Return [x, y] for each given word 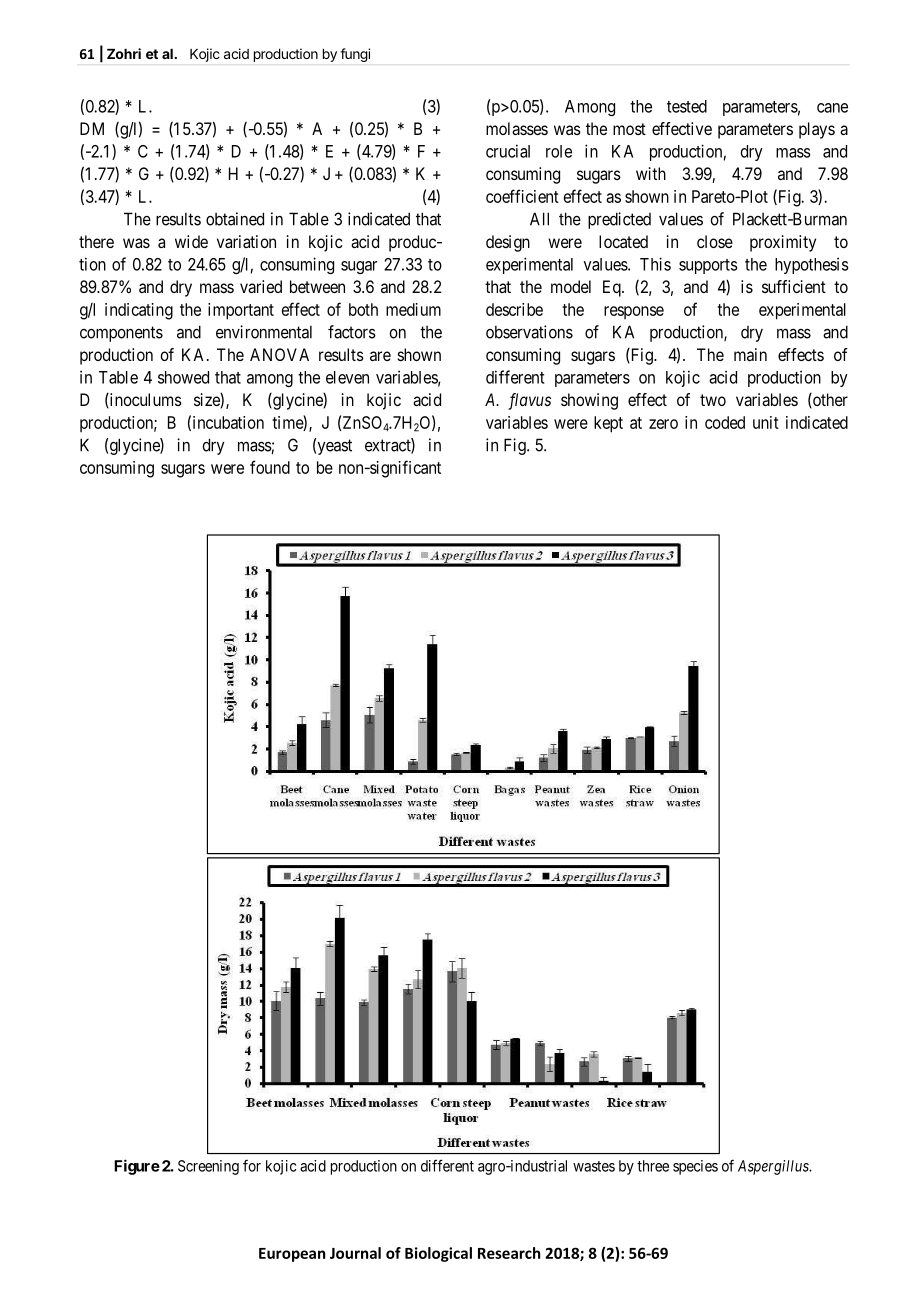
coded [725, 422]
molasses [517, 128]
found [270, 467]
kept [608, 424]
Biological [438, 1254]
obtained [235, 219]
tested [687, 106]
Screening [208, 1167]
